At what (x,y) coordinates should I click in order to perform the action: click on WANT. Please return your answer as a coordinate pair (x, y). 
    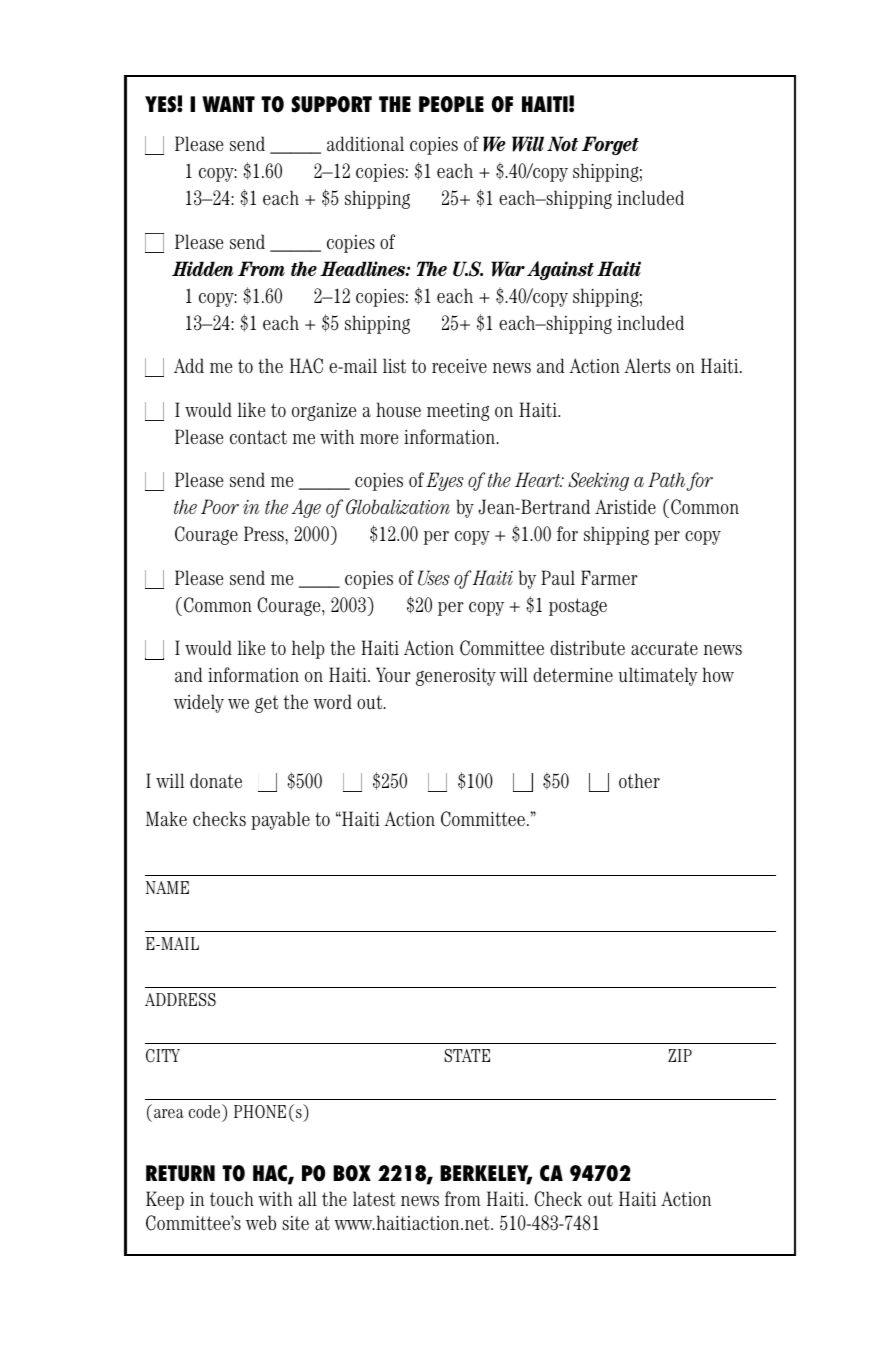
    Looking at the image, I should click on (228, 104).
